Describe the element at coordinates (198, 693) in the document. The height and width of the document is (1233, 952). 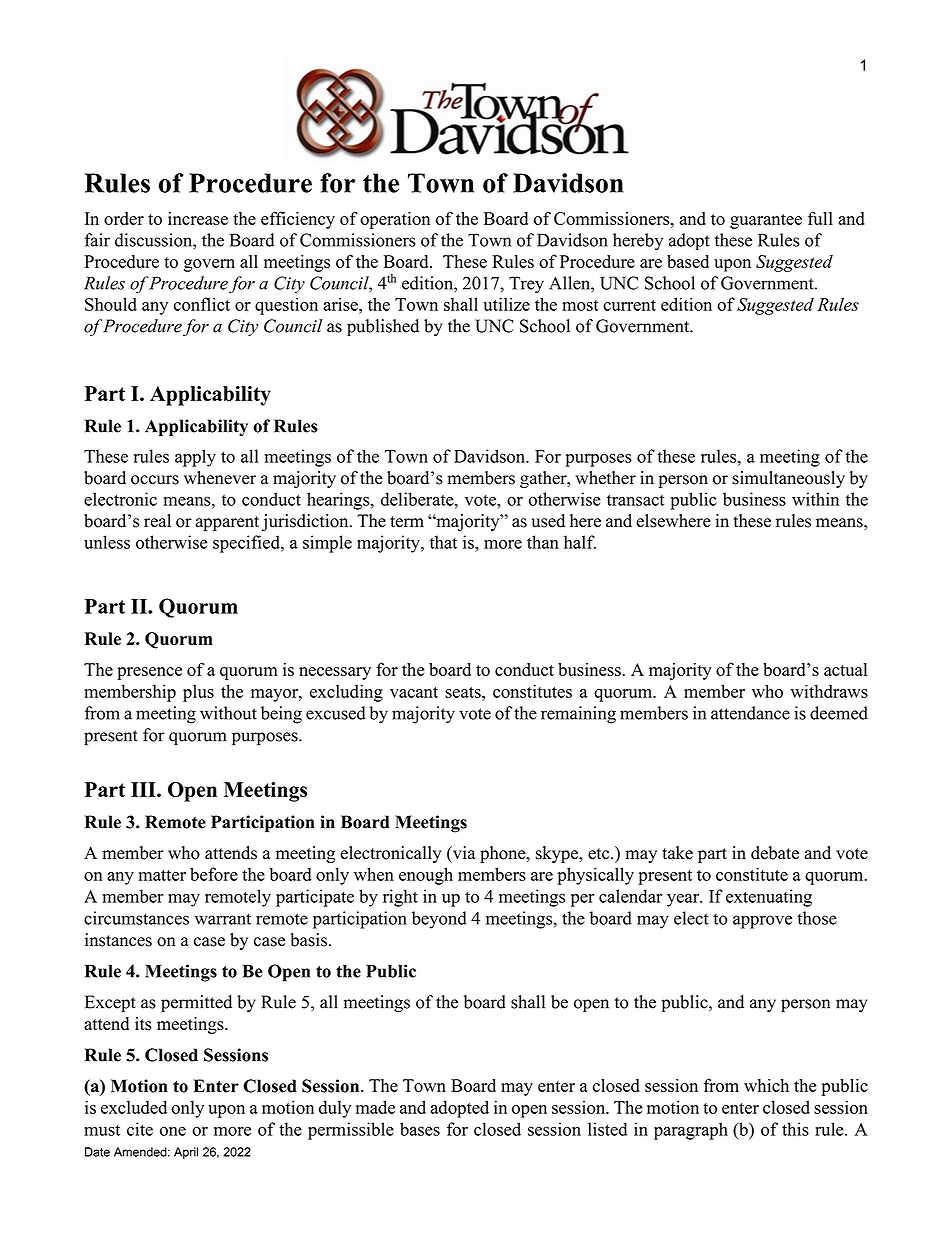
I see `plus` at that location.
